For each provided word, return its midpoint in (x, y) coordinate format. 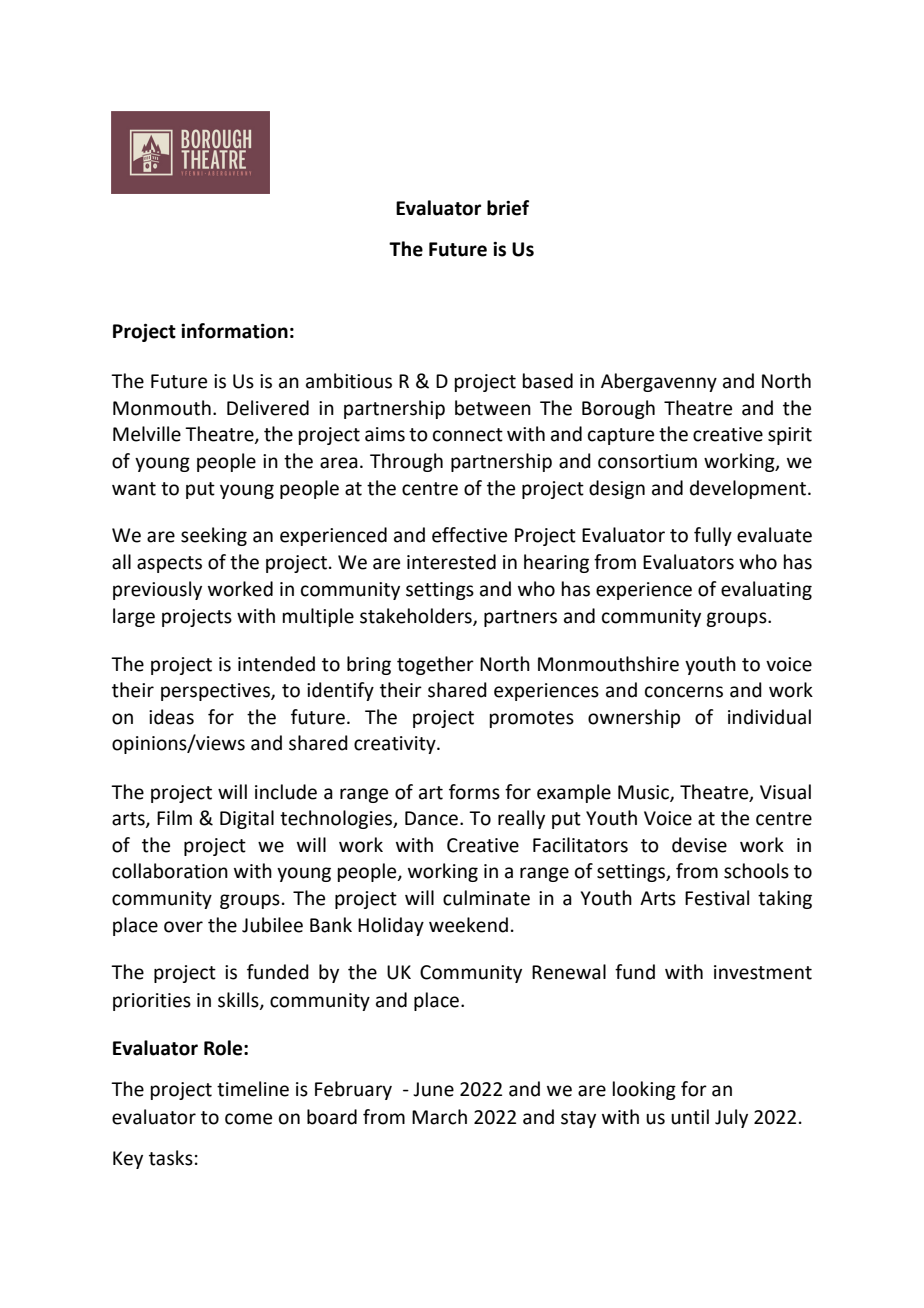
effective (469, 535)
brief (508, 208)
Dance (431, 818)
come (248, 1119)
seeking (214, 536)
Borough (618, 409)
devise (699, 845)
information (234, 331)
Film (174, 817)
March (439, 1117)
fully (713, 536)
